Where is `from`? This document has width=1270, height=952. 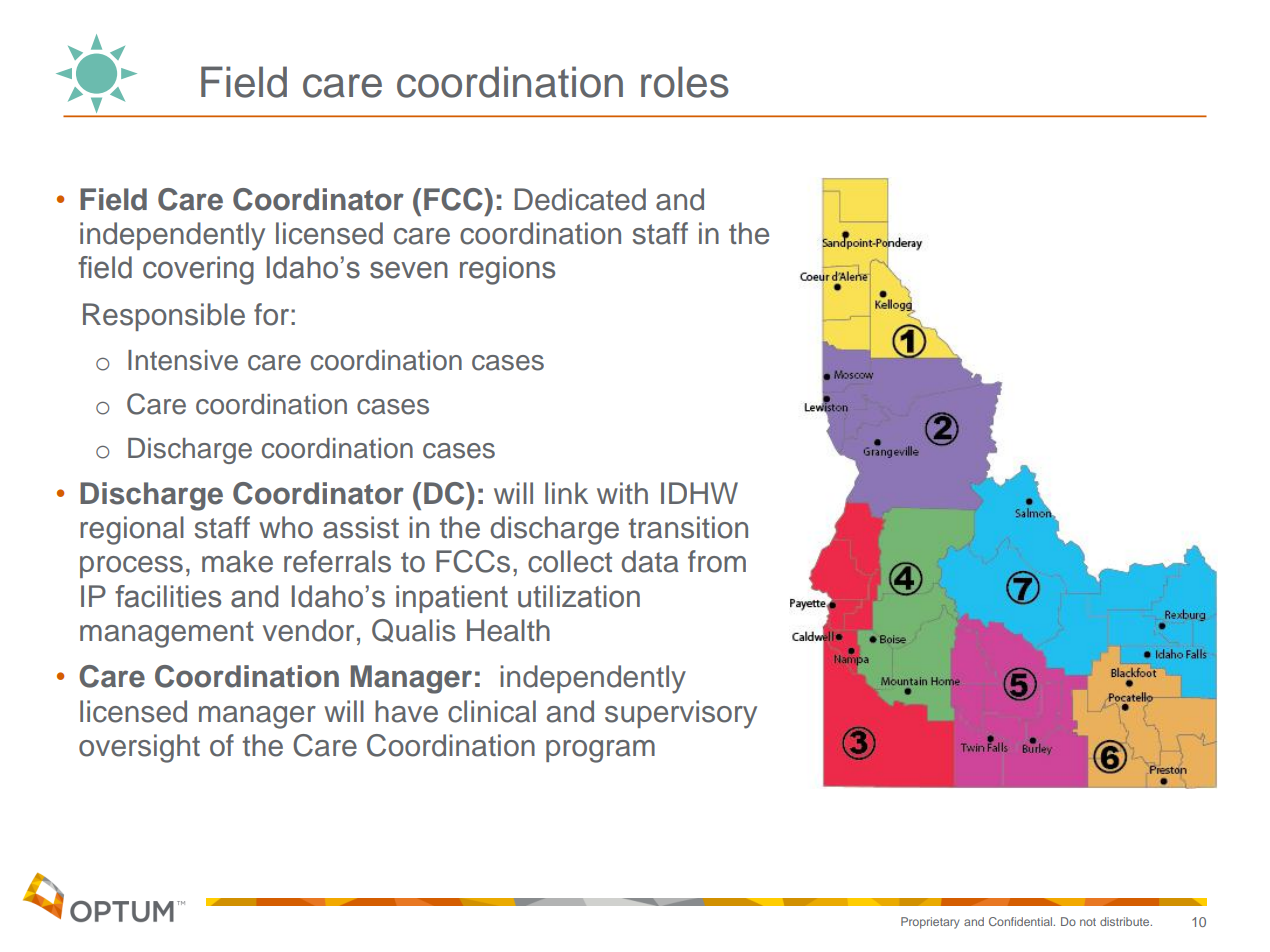
from is located at coordinates (717, 561).
